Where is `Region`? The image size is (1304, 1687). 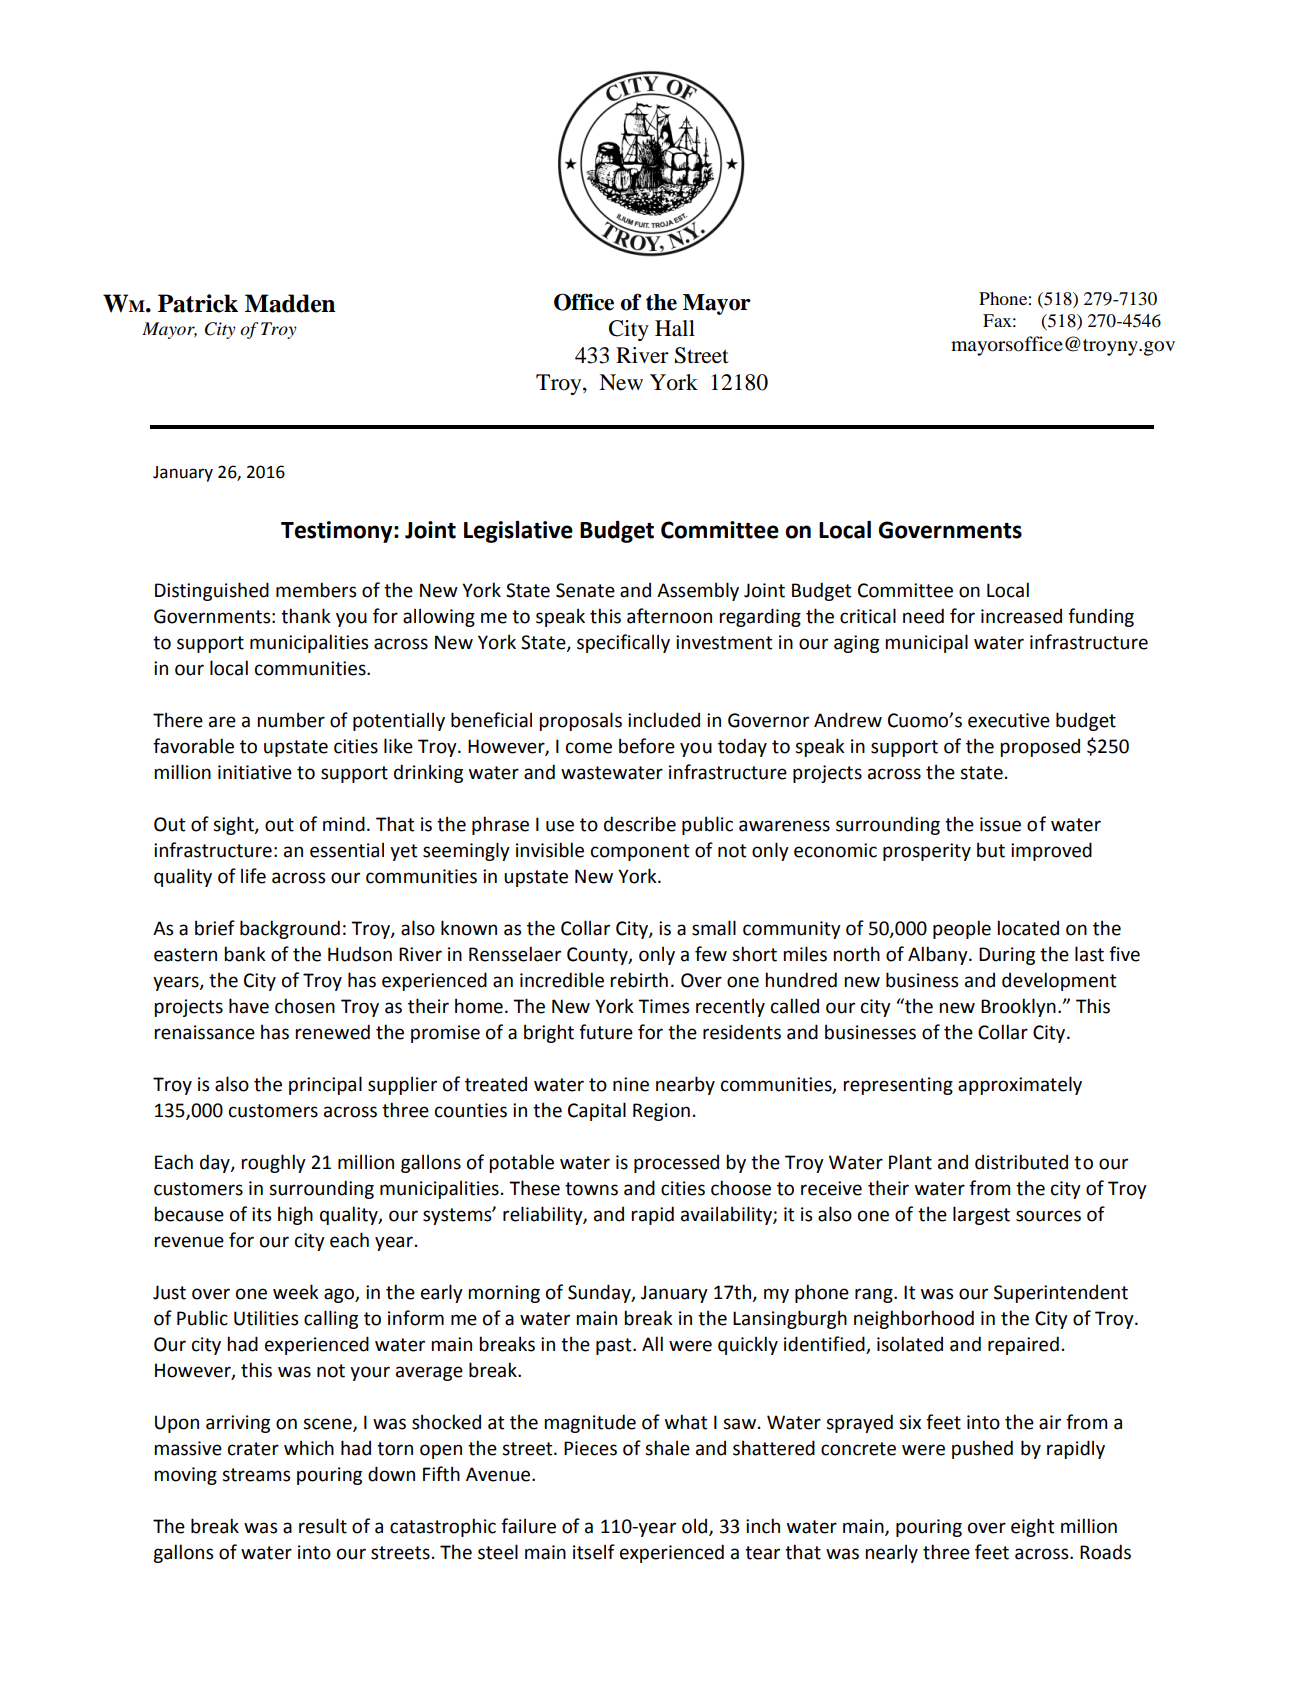 Region is located at coordinates (661, 1112).
